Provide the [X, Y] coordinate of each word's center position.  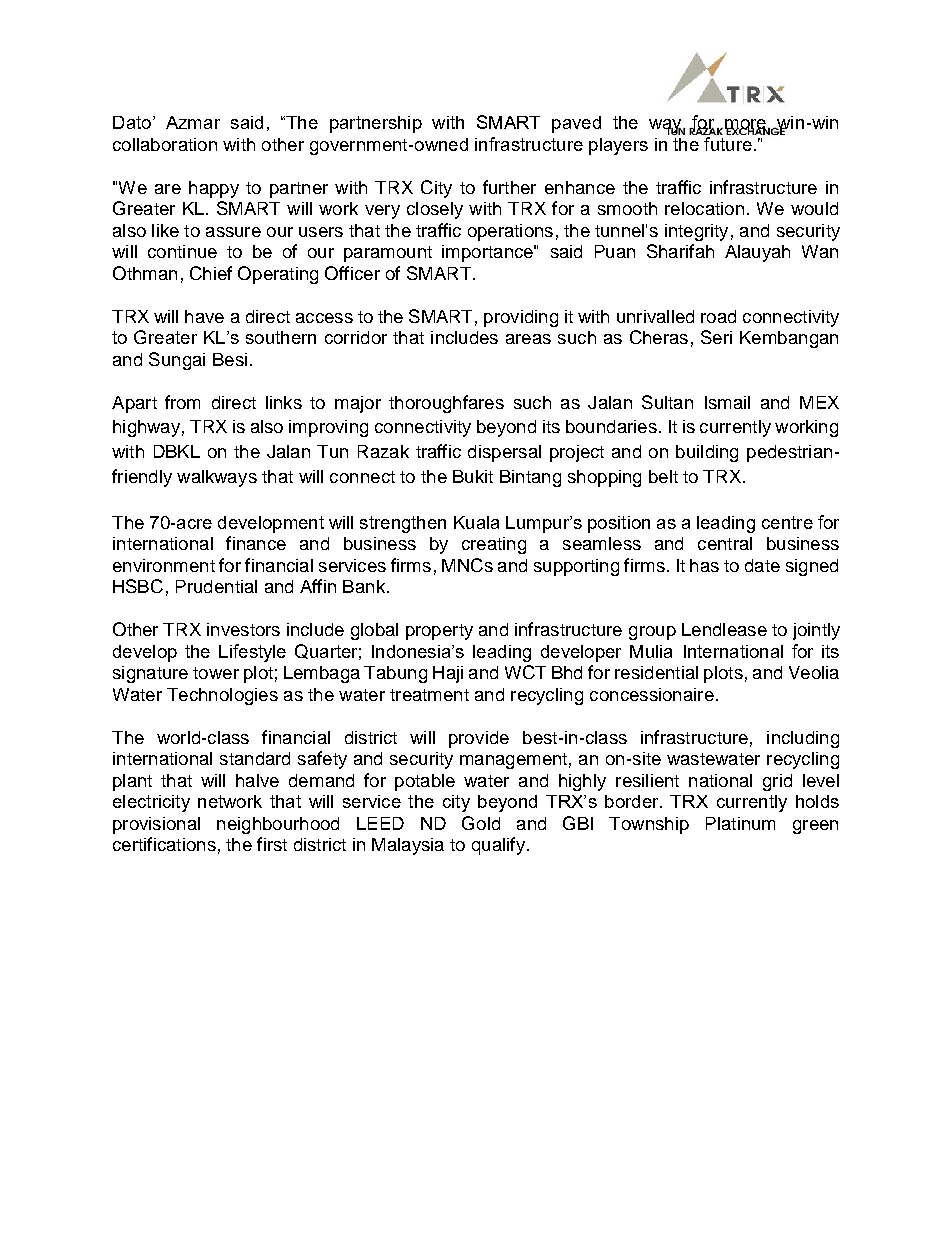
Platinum [740, 823]
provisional [156, 825]
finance [256, 543]
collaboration [165, 144]
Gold [481, 823]
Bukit [473, 476]
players [618, 146]
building [707, 453]
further [509, 187]
